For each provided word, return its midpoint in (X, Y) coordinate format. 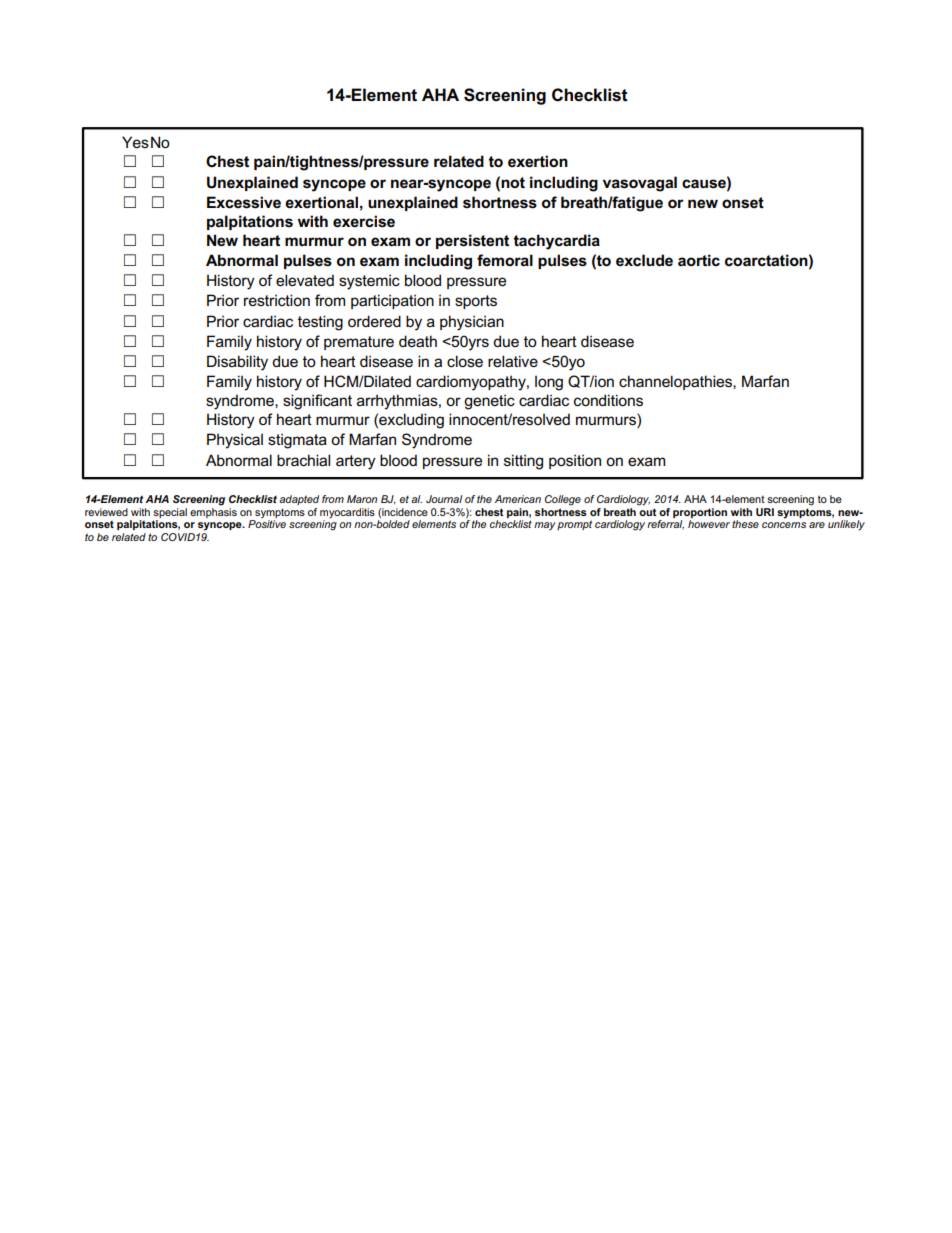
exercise (364, 221)
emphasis (213, 513)
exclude (644, 260)
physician (472, 323)
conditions (608, 400)
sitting (523, 462)
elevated (305, 280)
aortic (699, 260)
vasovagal (640, 184)
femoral (505, 260)
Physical (235, 441)
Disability (237, 363)
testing (320, 323)
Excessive (244, 202)
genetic (489, 402)
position (575, 461)
